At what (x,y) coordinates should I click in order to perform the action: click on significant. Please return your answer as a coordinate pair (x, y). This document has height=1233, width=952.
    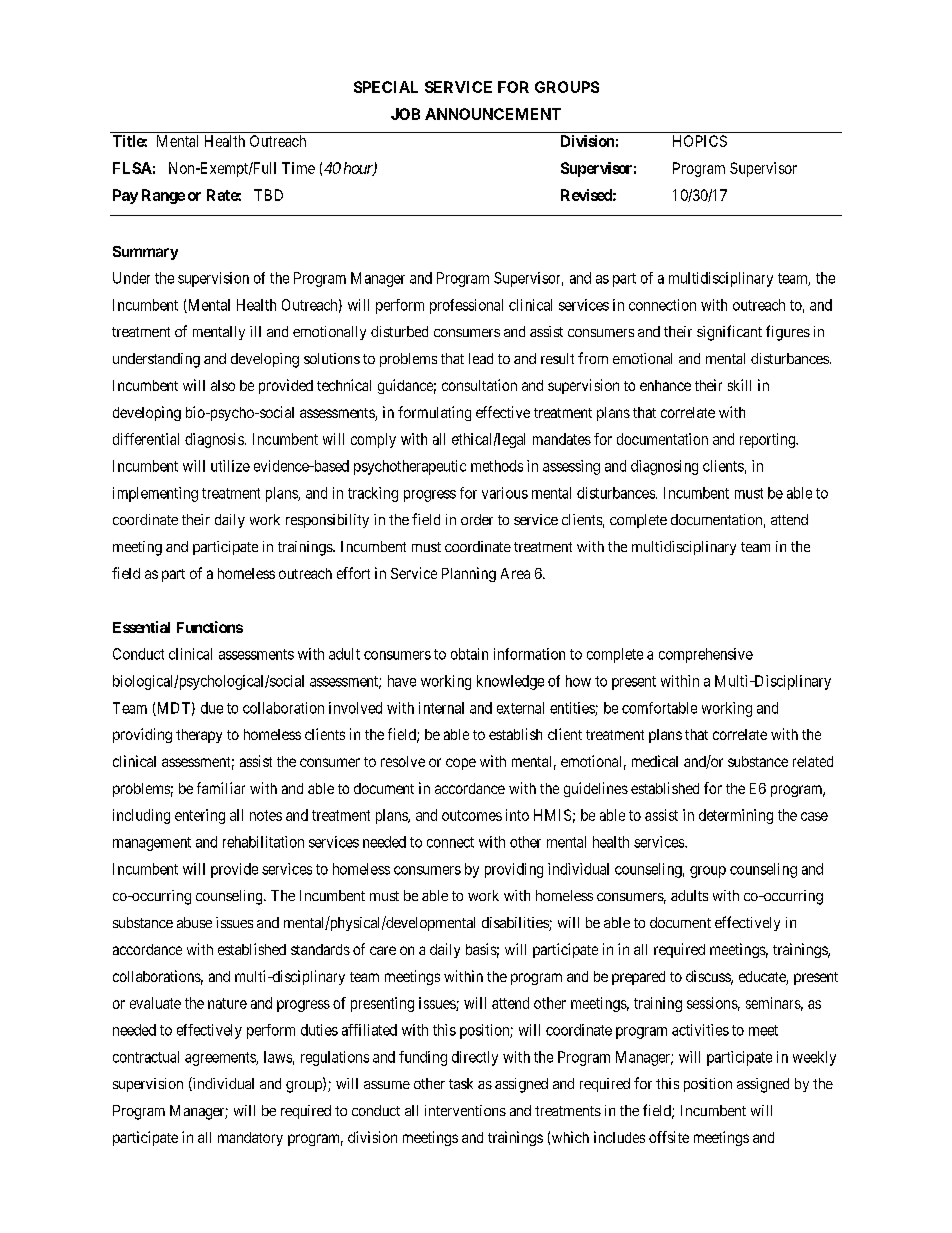
    Looking at the image, I should click on (729, 333).
